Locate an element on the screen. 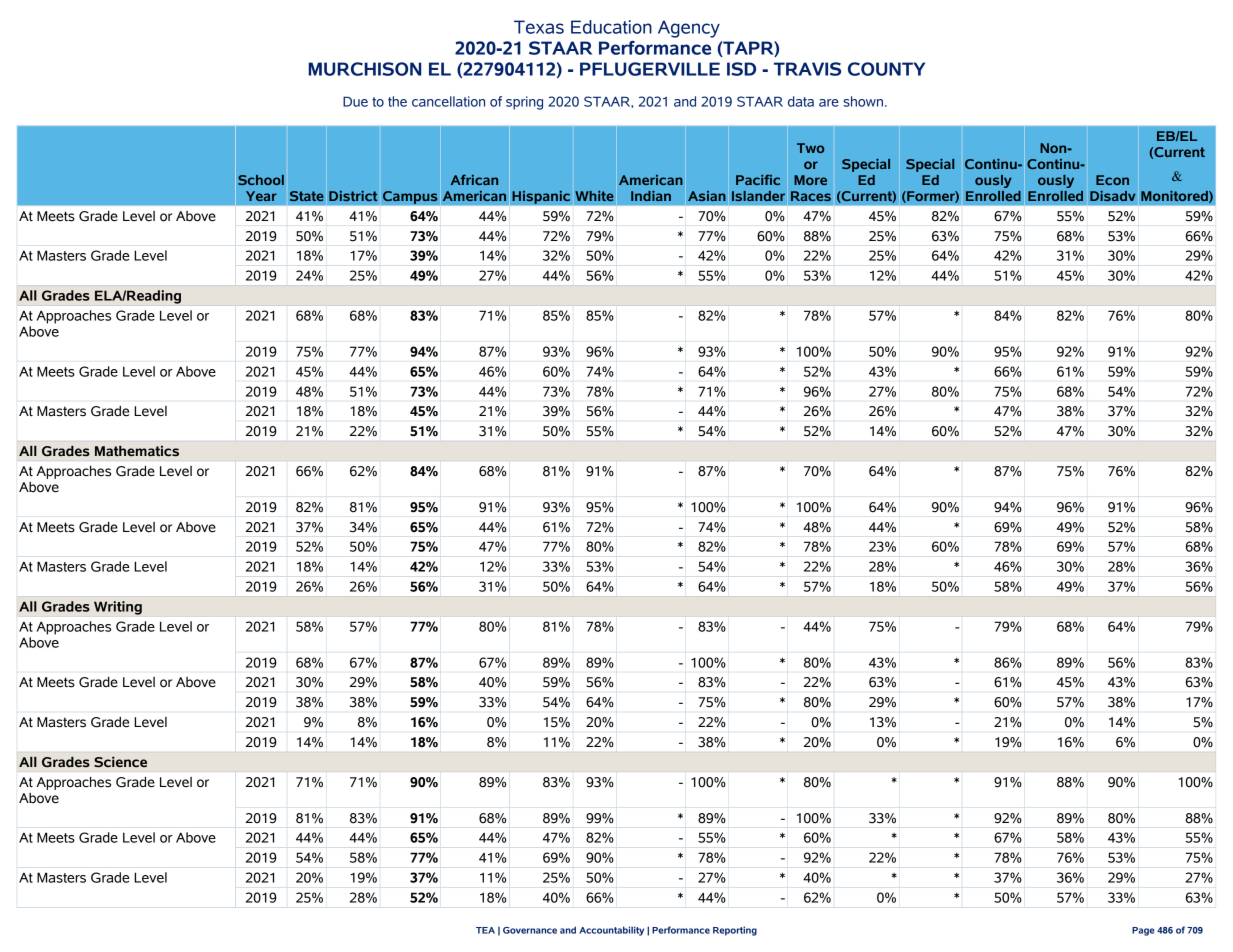 This screenshot has width=1233, height=952. Education is located at coordinates (611, 27).
